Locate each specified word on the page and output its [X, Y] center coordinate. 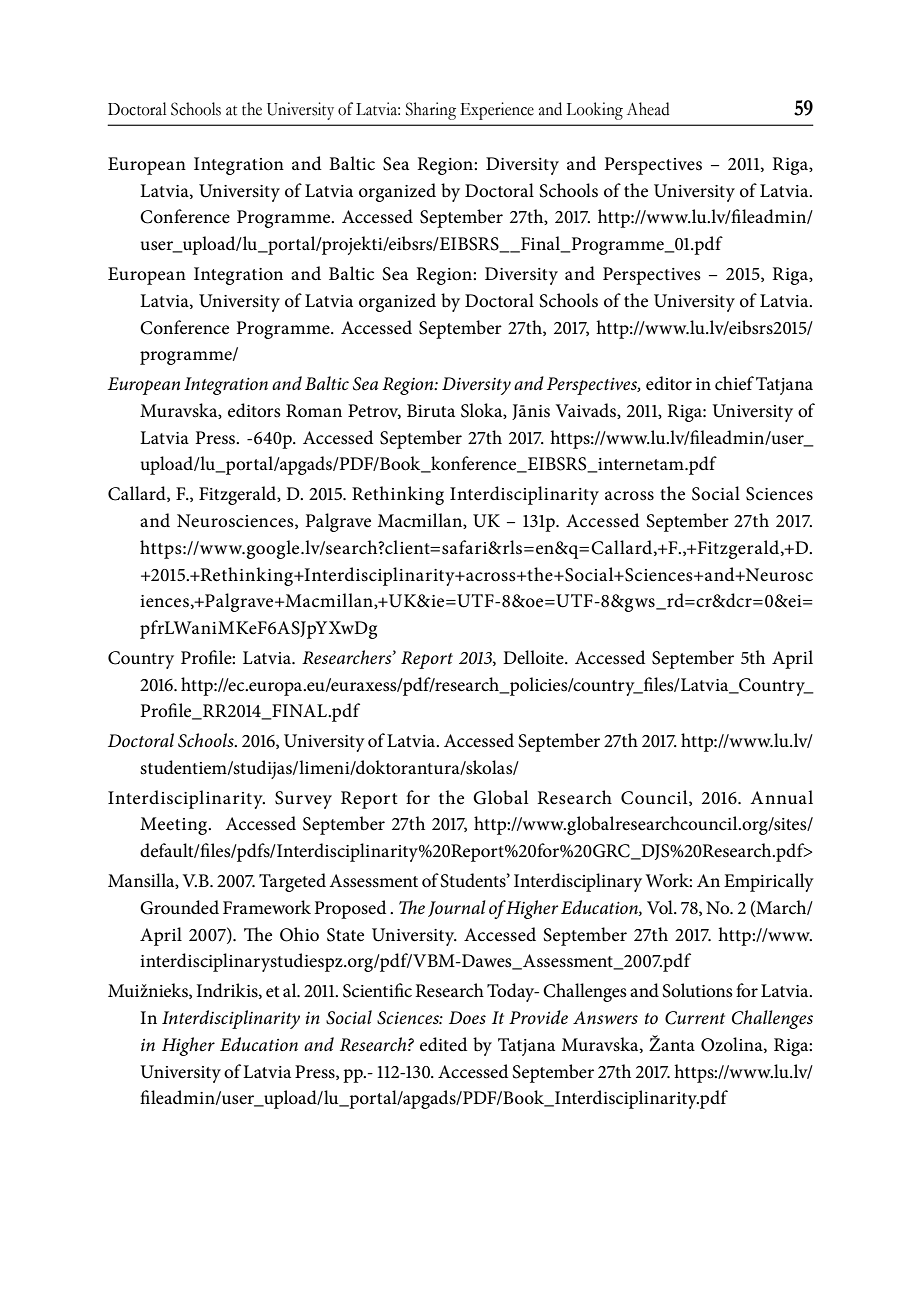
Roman [314, 411]
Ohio [299, 934]
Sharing [431, 111]
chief [734, 383]
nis [539, 411]
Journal [457, 908]
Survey [303, 800]
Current [695, 1018]
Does [467, 1018]
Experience [497, 111]
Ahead [648, 109]
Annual [781, 797]
